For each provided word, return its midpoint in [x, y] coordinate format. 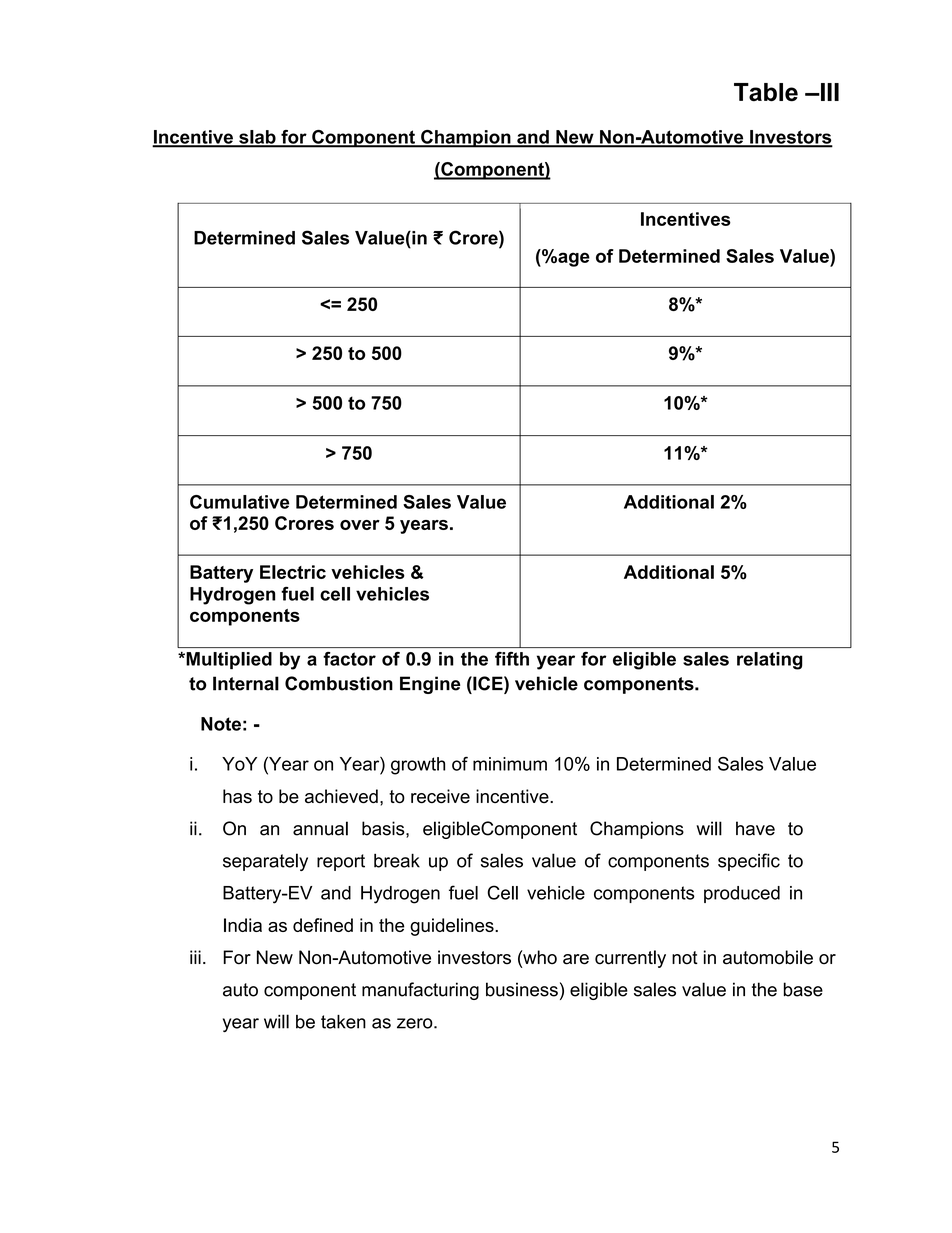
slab [257, 138]
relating [770, 661]
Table [766, 92]
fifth [512, 659]
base [803, 989]
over [360, 525]
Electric [293, 572]
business [522, 989]
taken [343, 1022]
